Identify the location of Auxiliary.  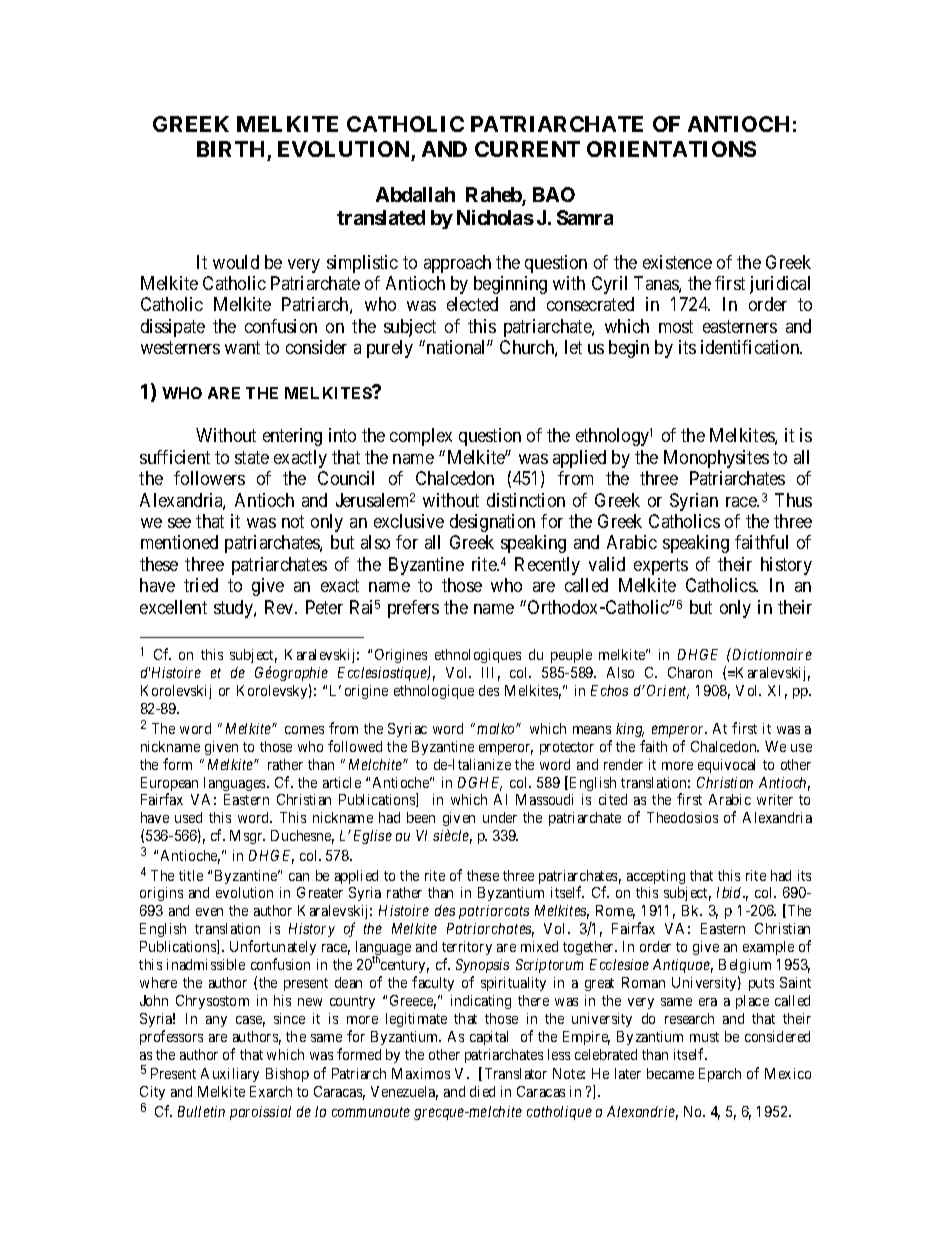
(230, 1075).
